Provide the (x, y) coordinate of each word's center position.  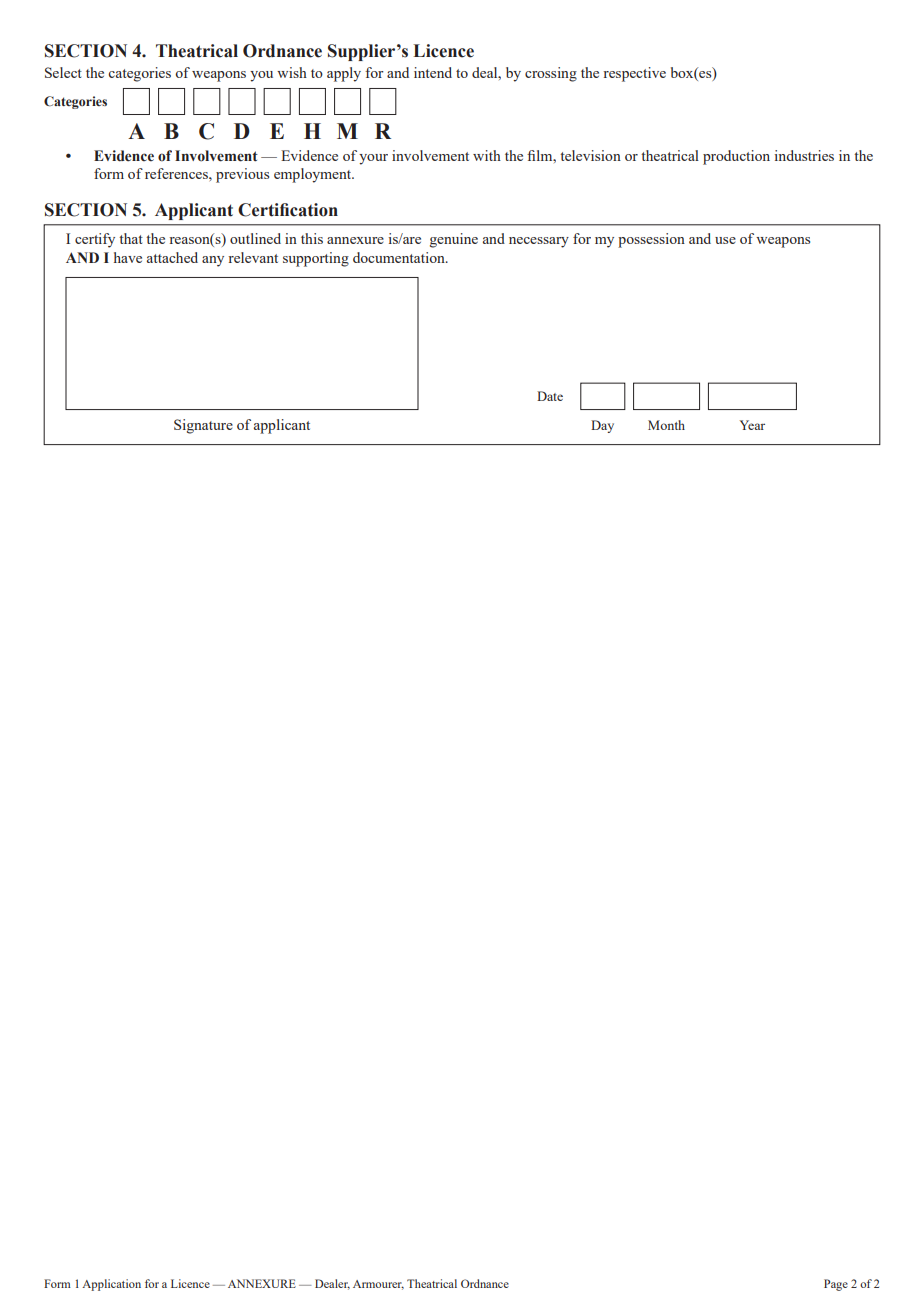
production (736, 157)
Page (836, 1285)
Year (752, 425)
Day (602, 426)
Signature (203, 426)
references (177, 173)
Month (666, 425)
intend (433, 72)
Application (111, 1285)
